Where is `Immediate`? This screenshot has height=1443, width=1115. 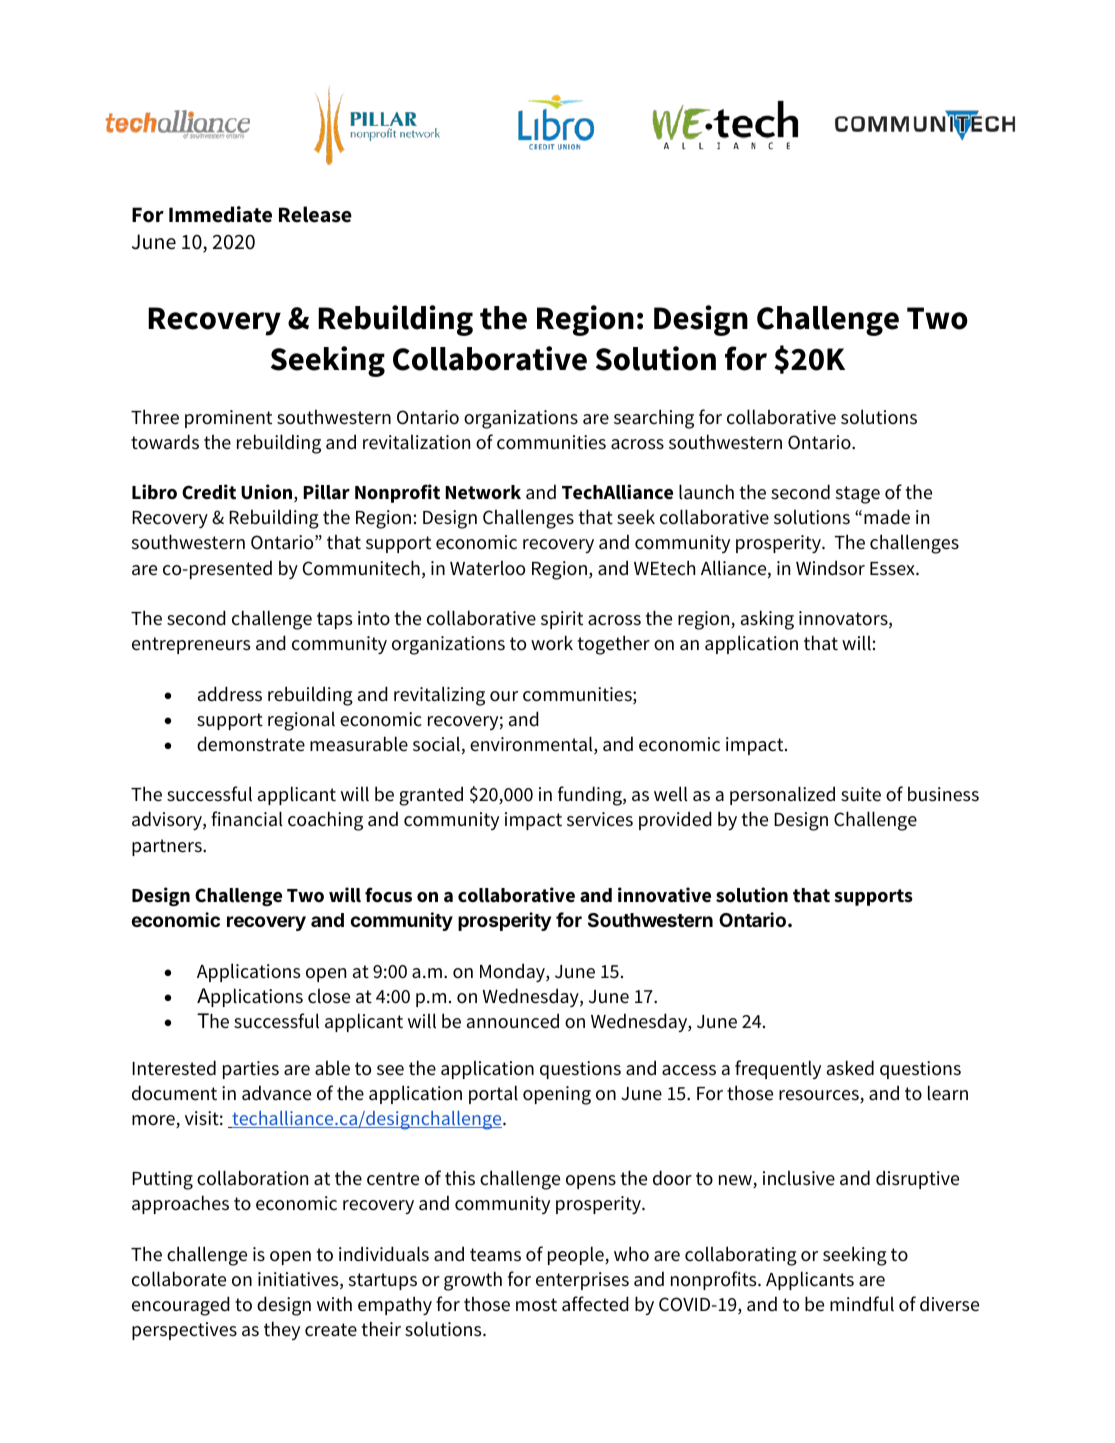
Immediate is located at coordinates (220, 214).
